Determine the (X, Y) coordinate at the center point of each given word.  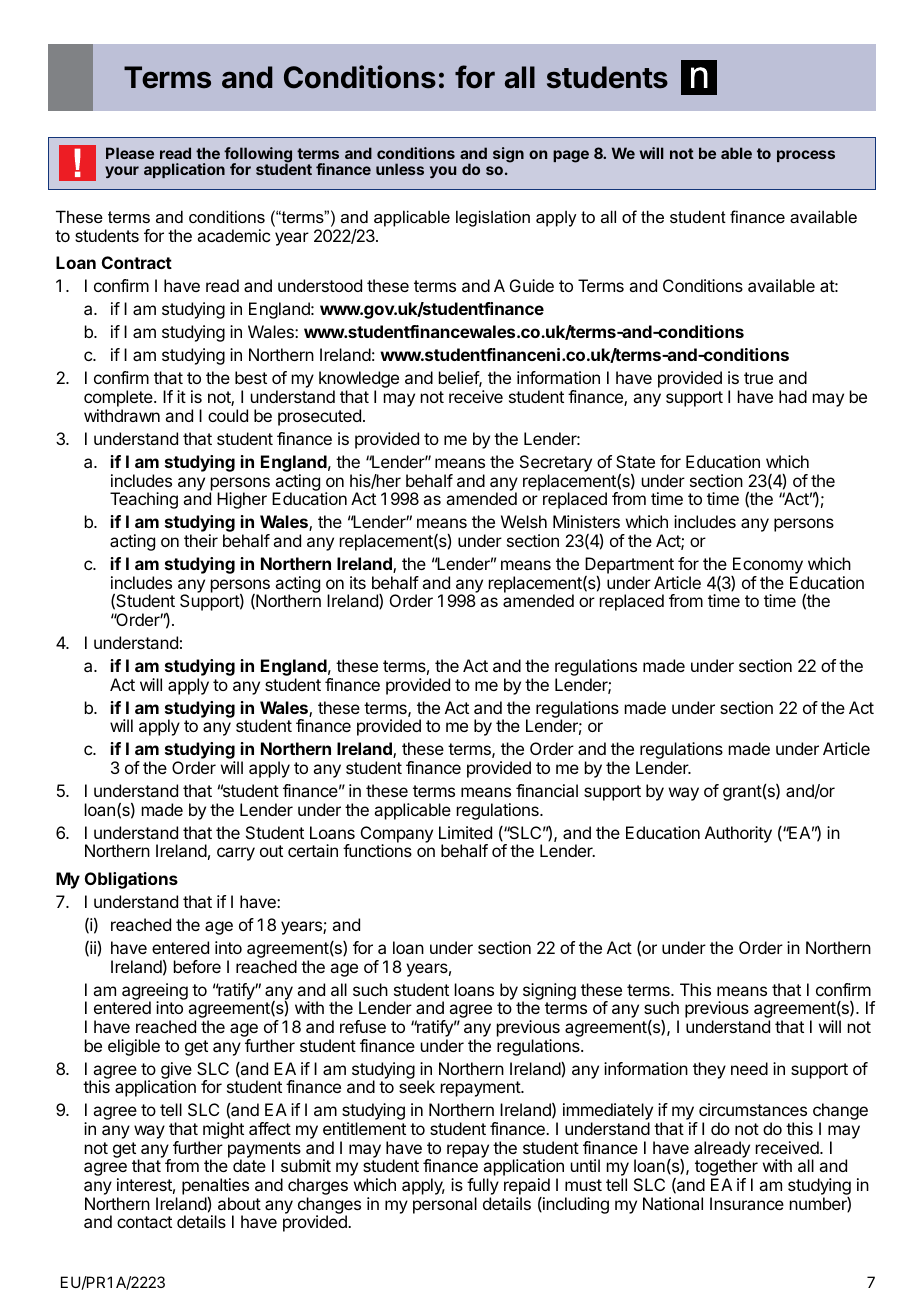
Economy (767, 567)
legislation (493, 218)
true (758, 378)
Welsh (524, 521)
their (201, 540)
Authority (738, 834)
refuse (363, 1026)
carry (236, 854)
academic (233, 235)
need (749, 1068)
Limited (465, 832)
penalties (215, 1186)
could (228, 415)
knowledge (359, 381)
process (806, 156)
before (197, 966)
